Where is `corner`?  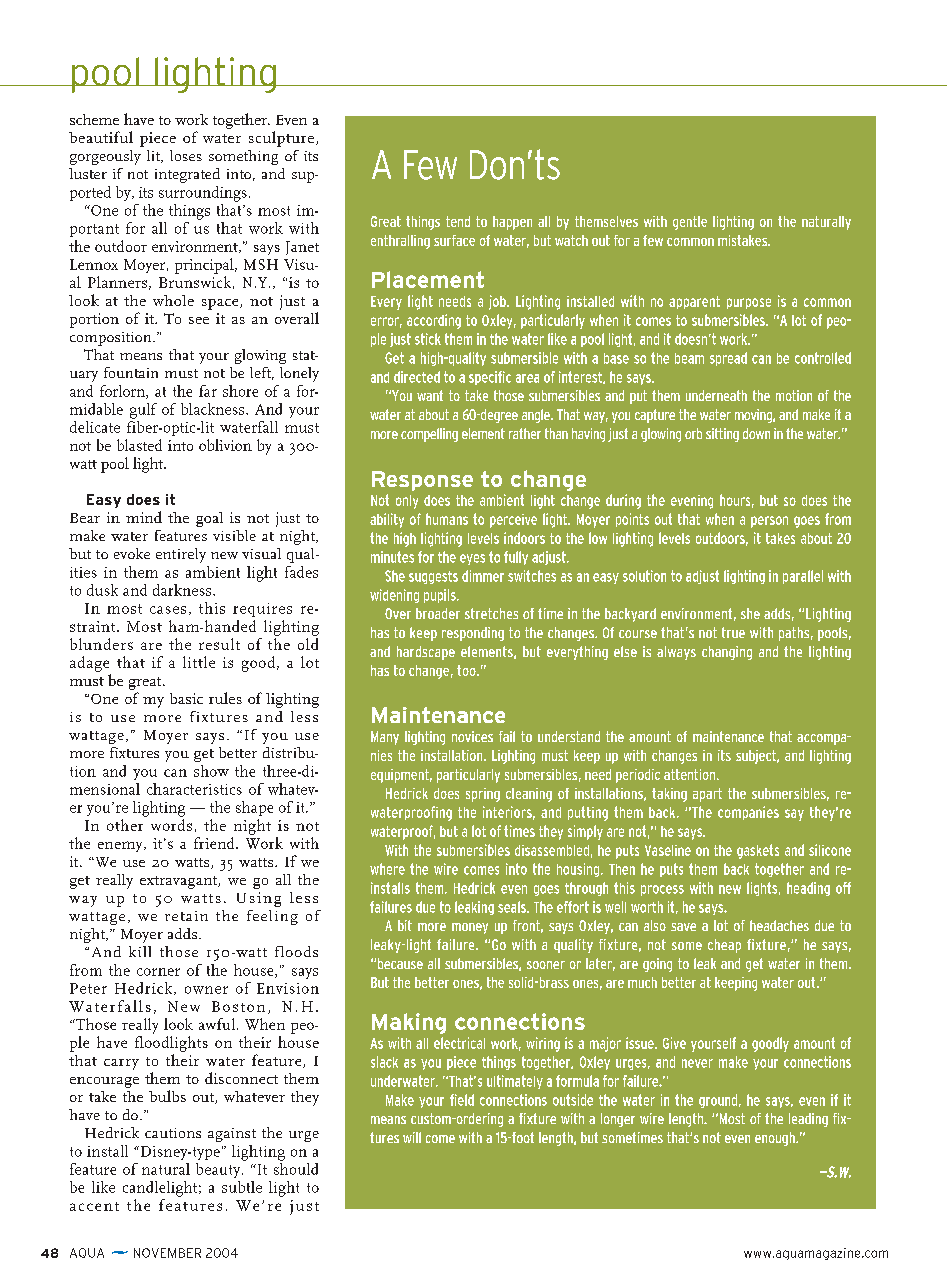
corner is located at coordinates (158, 972).
